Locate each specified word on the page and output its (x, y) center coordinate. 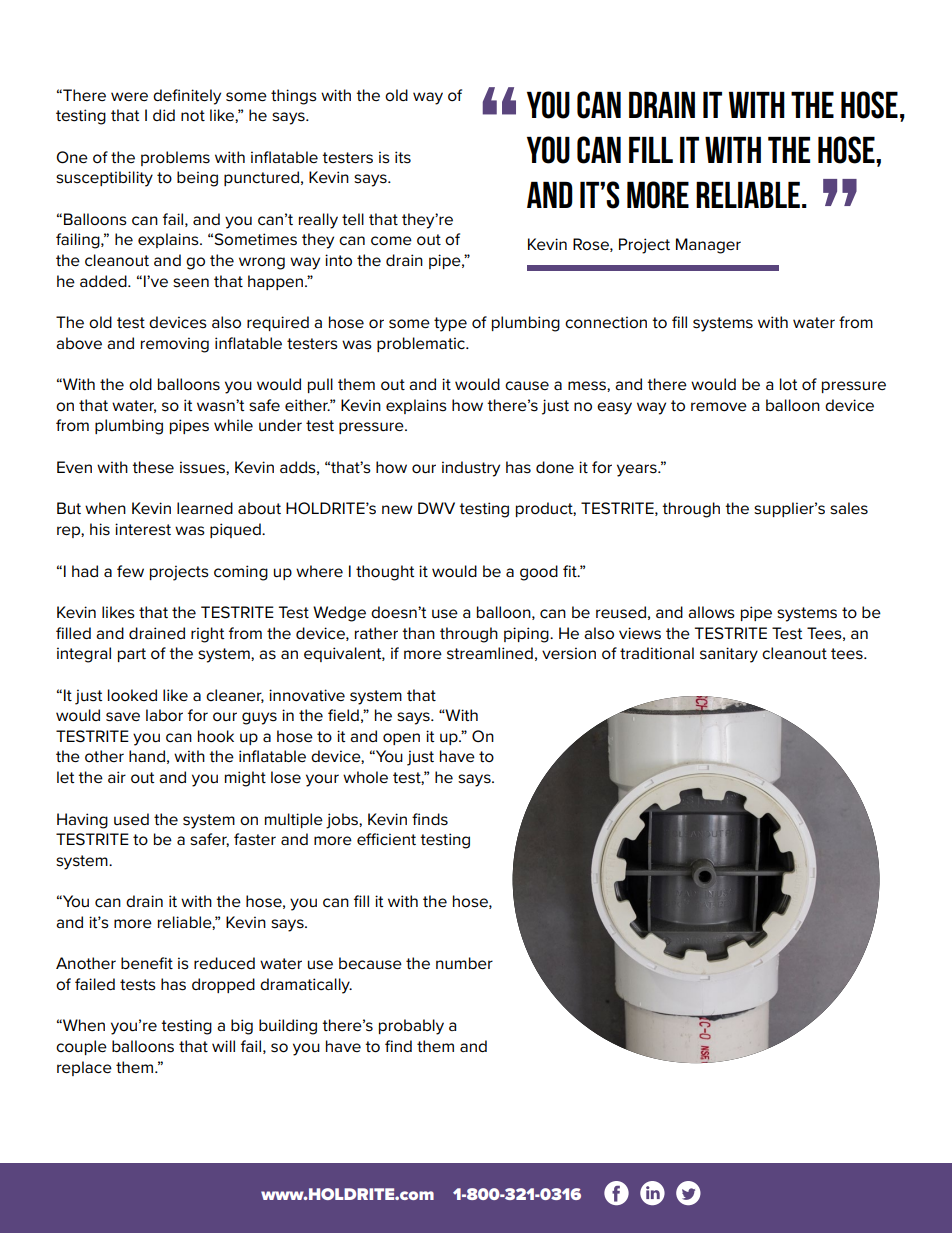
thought (385, 573)
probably (411, 1027)
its (403, 157)
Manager (708, 246)
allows (711, 612)
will (223, 1046)
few (130, 571)
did (164, 115)
